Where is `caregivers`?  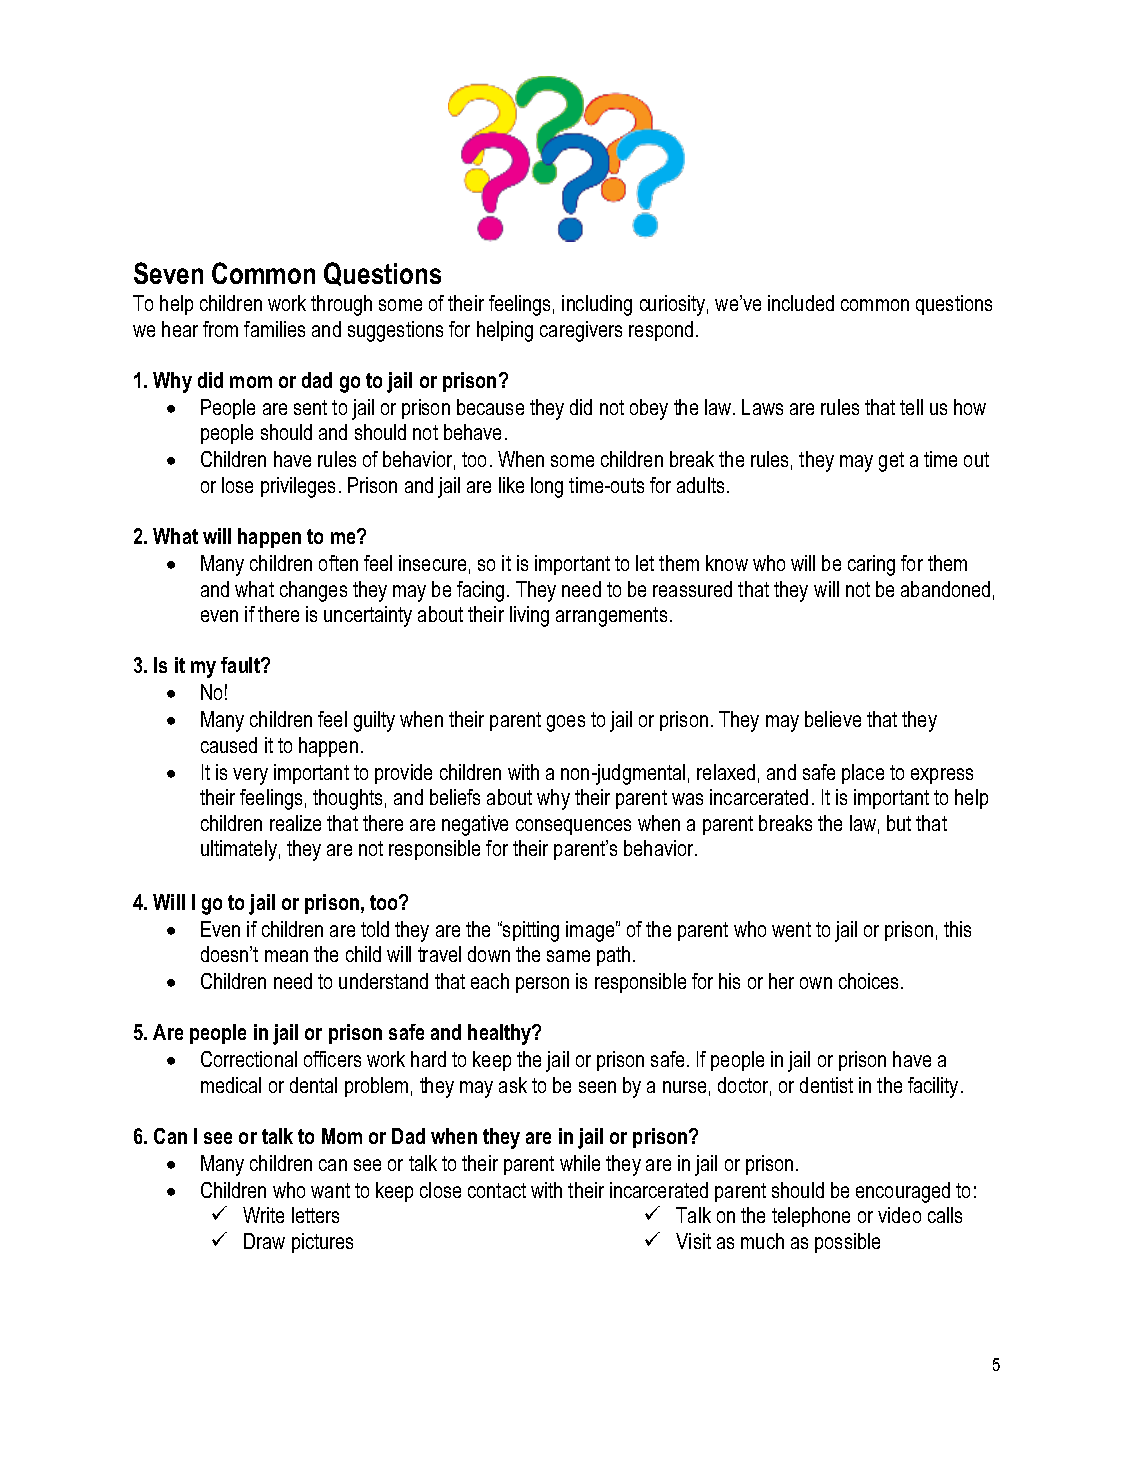
caregivers is located at coordinates (581, 331).
